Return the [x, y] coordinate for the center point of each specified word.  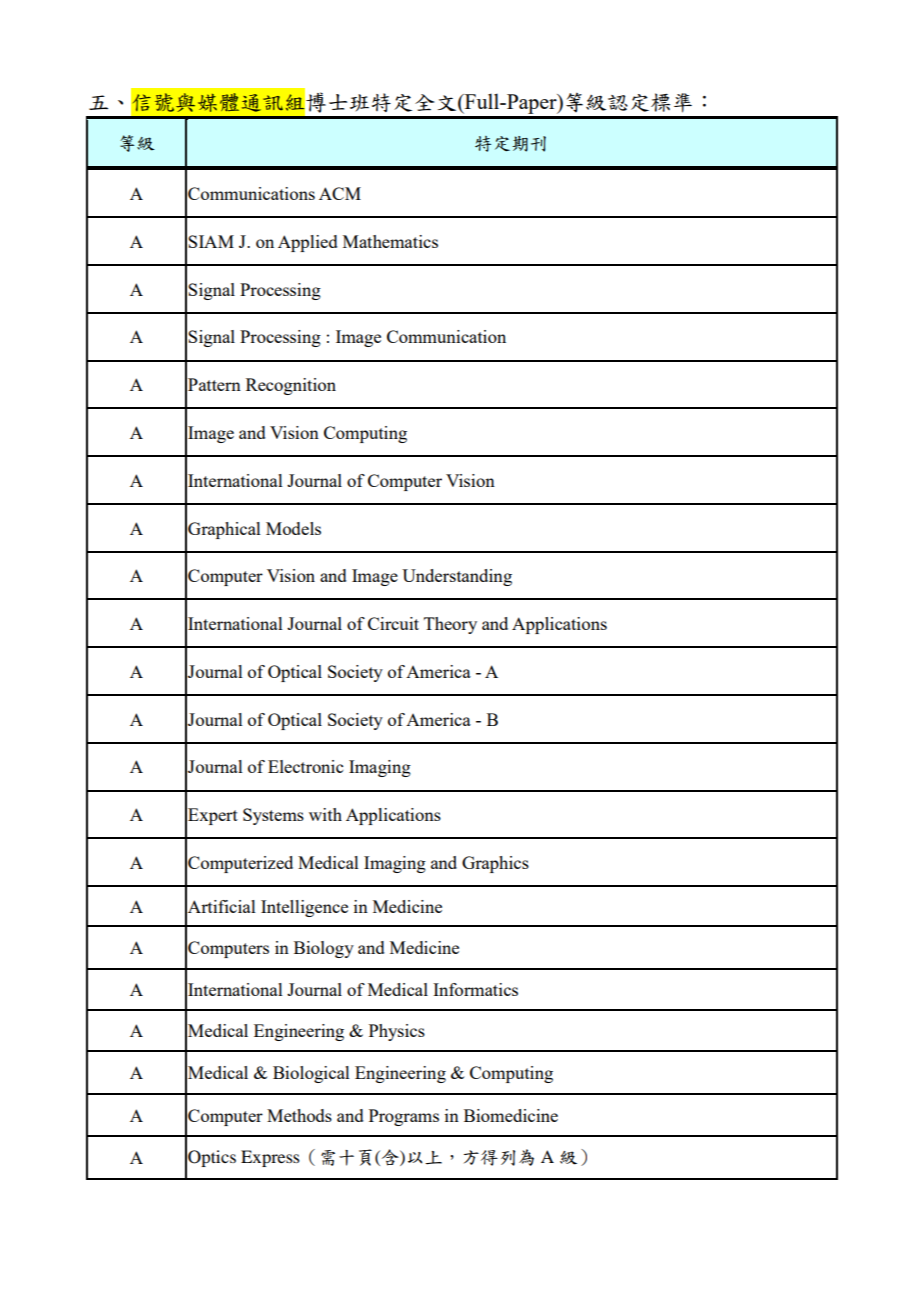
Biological [311, 1074]
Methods [299, 1115]
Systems [273, 816]
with [325, 814]
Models [293, 528]
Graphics [495, 864]
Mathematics [390, 241]
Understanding [457, 577]
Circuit [393, 623]
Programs [404, 1117]
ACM [340, 193]
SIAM [211, 241]
